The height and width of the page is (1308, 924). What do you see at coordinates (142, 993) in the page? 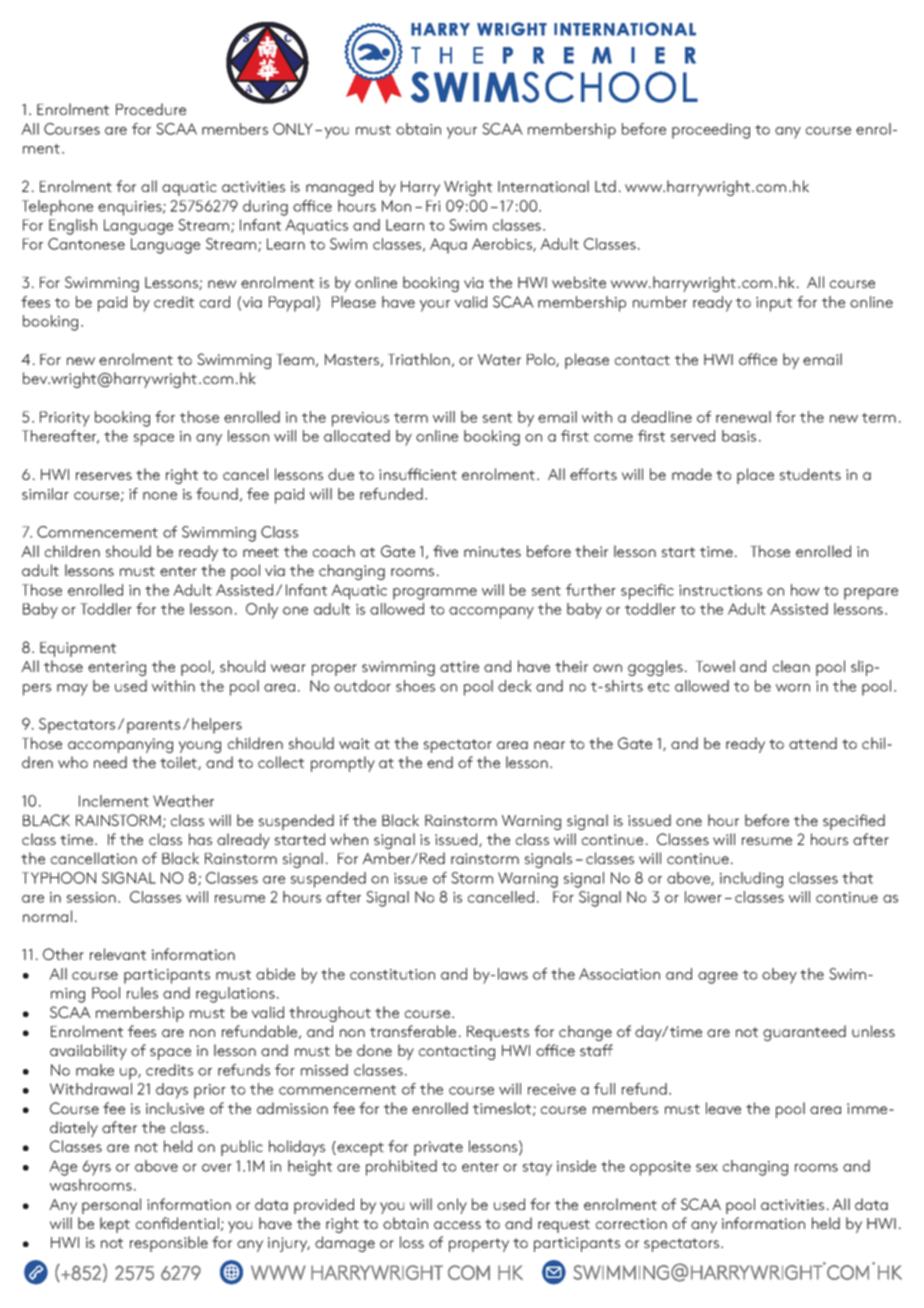
I see `rules` at bounding box center [142, 993].
